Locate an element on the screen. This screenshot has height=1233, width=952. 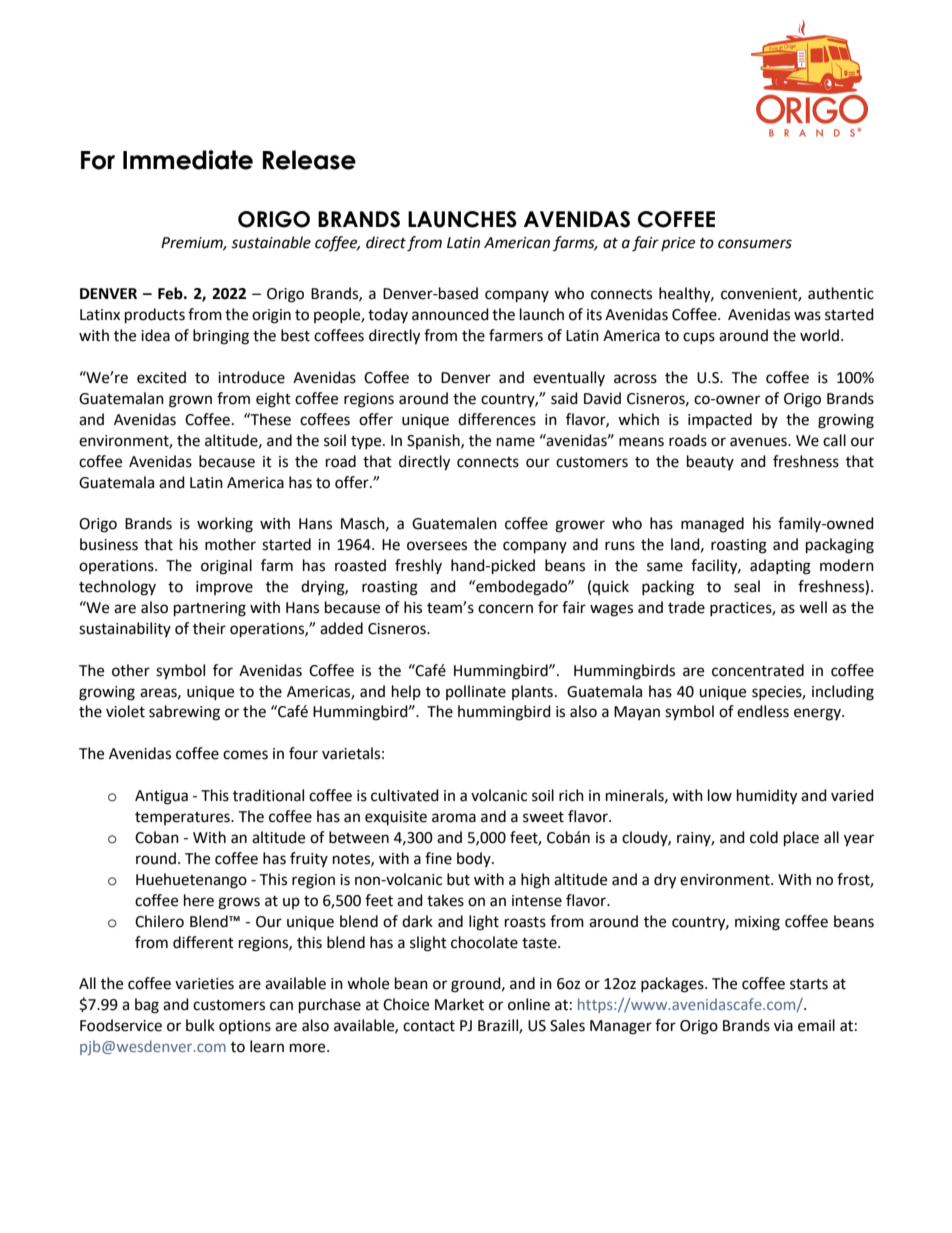
bulk is located at coordinates (200, 1025).
